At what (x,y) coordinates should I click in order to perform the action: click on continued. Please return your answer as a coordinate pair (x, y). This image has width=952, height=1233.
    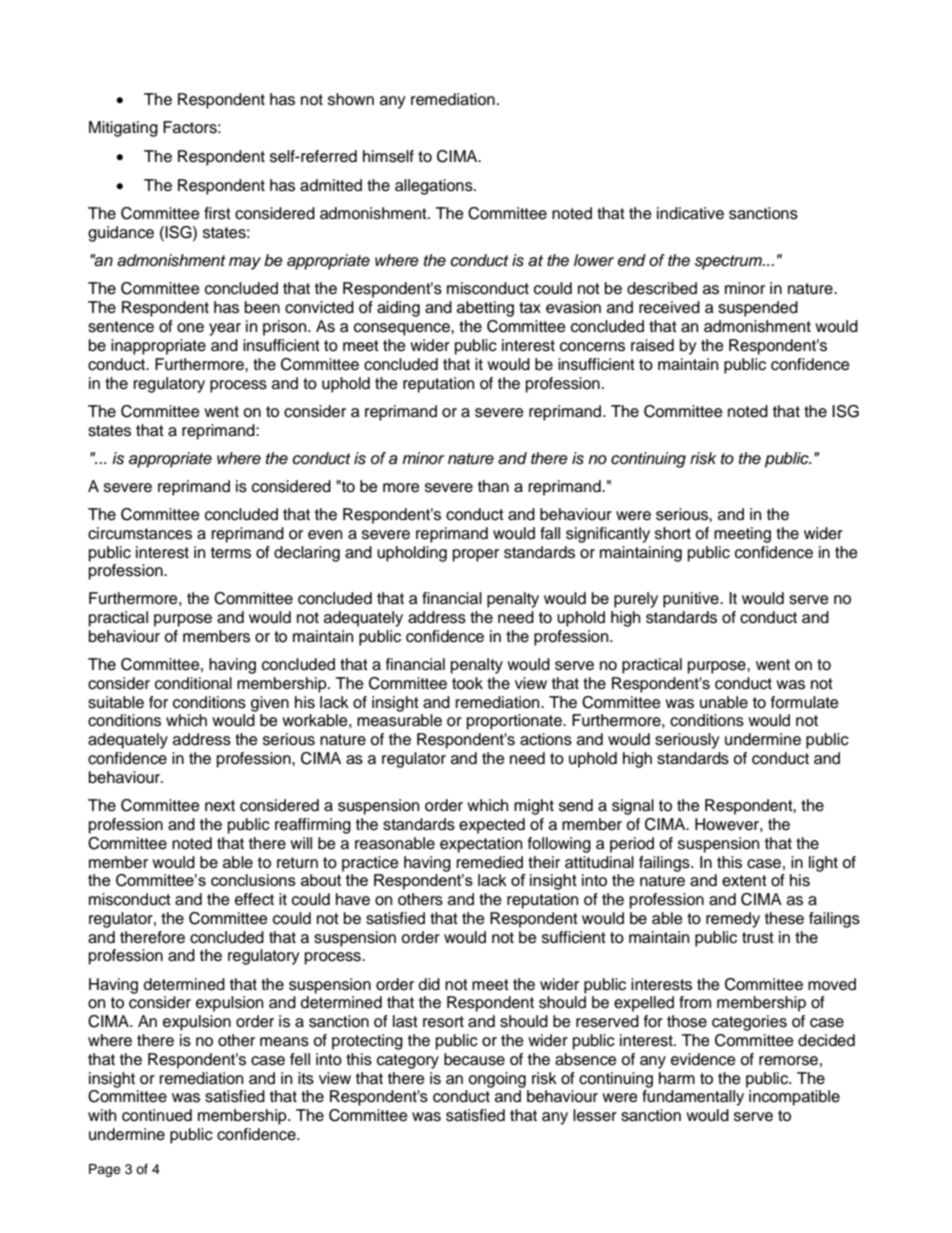
    Looking at the image, I should click on (157, 1115).
